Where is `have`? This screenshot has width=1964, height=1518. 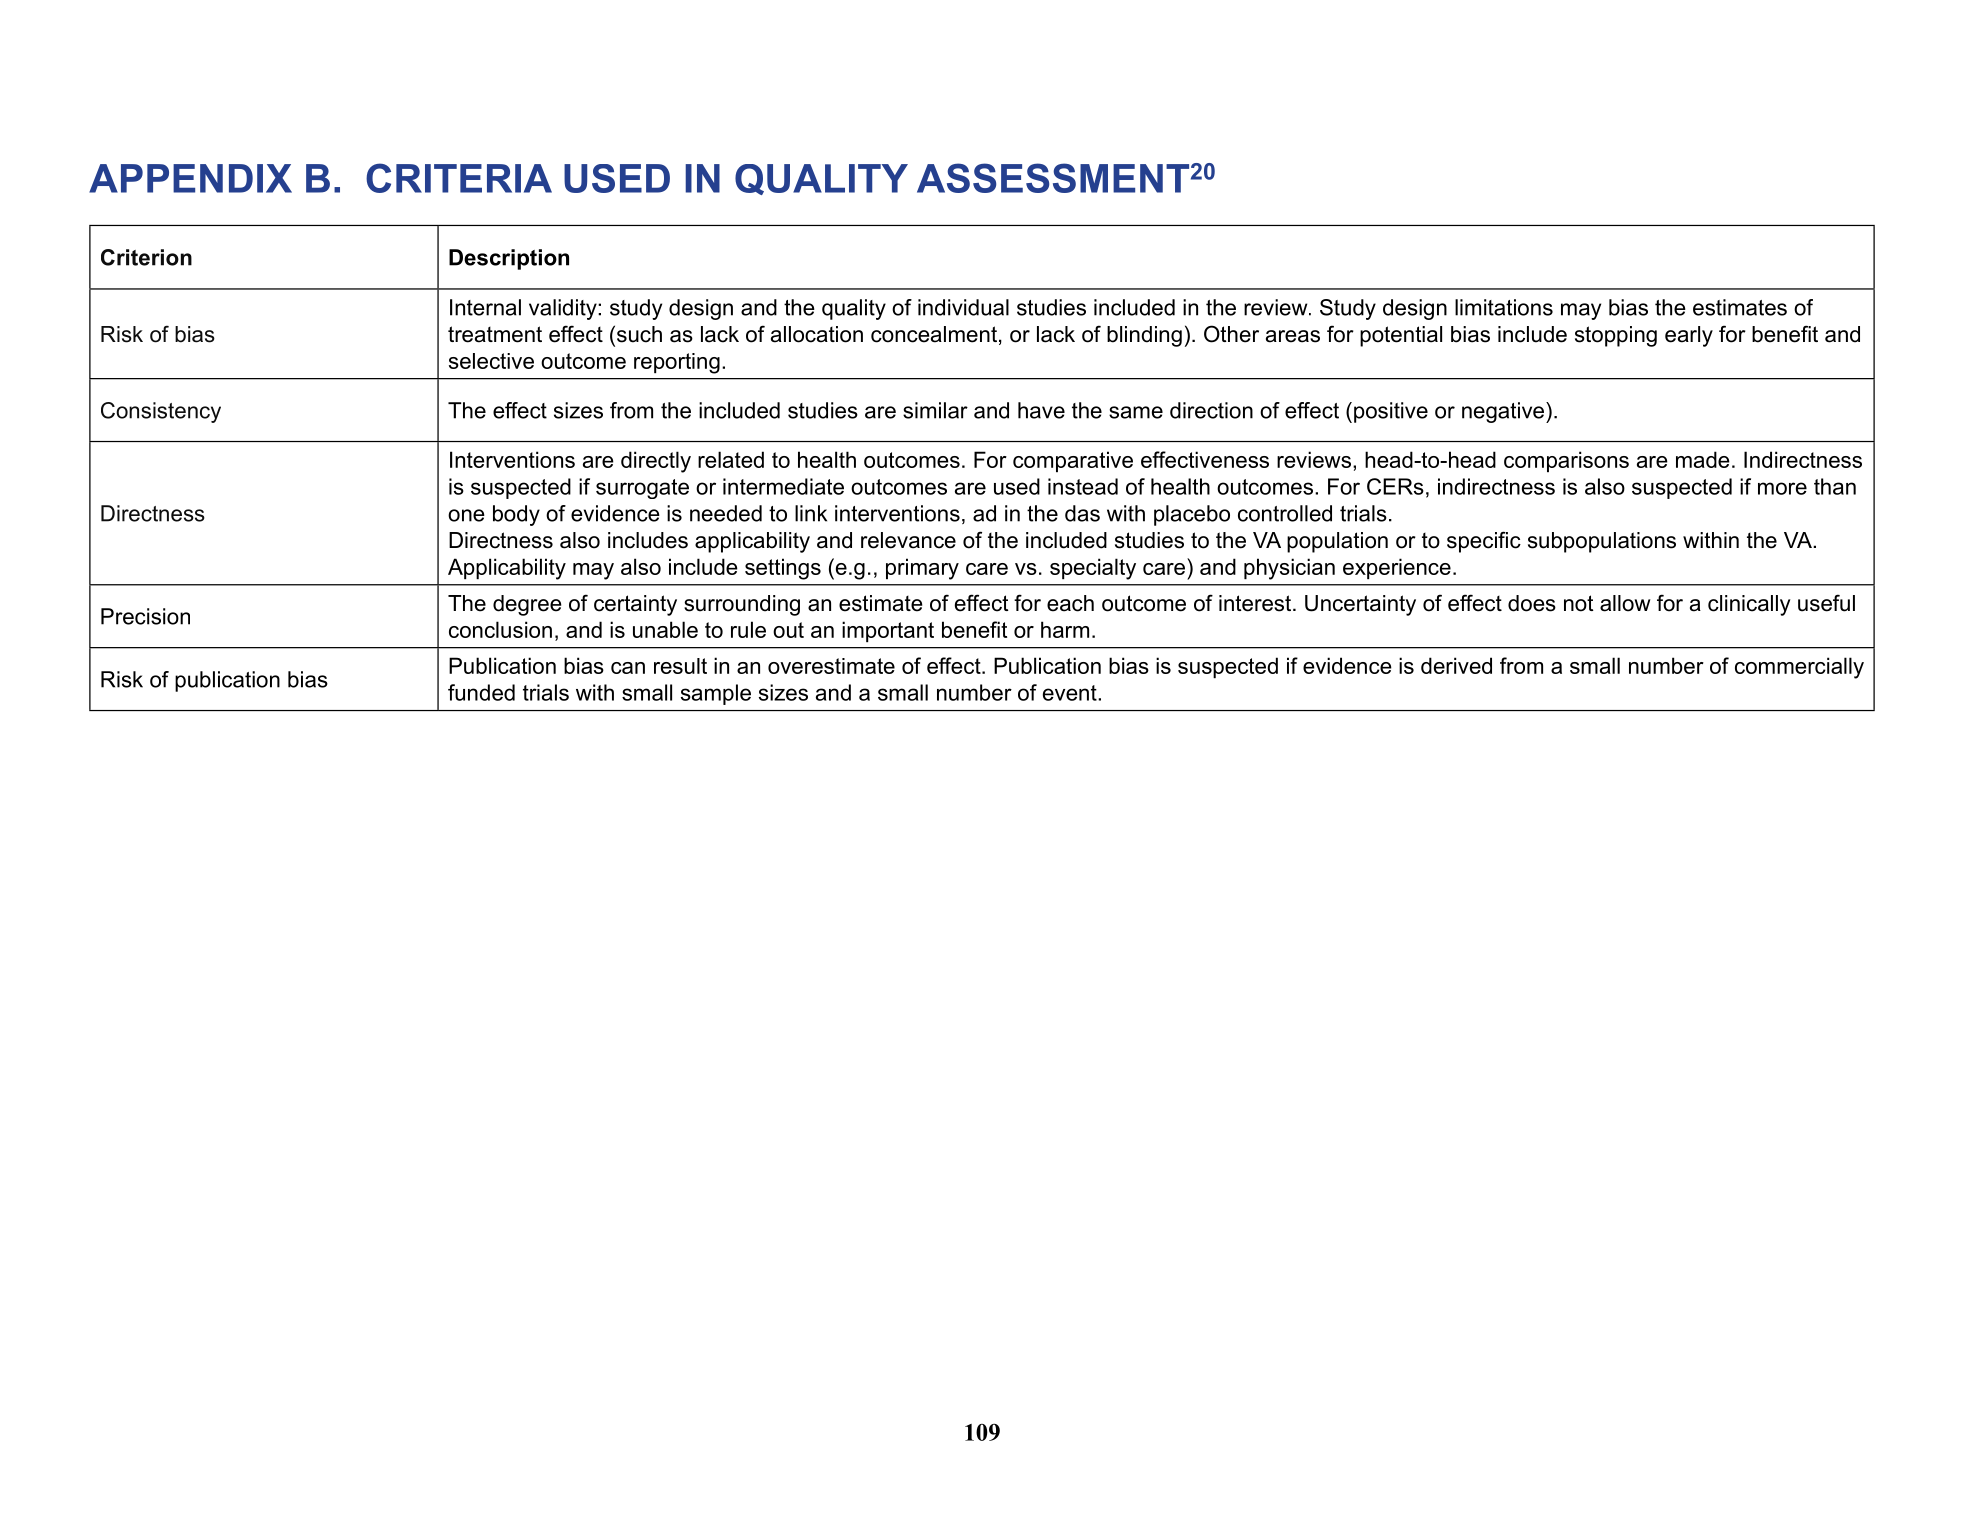
have is located at coordinates (1041, 410).
